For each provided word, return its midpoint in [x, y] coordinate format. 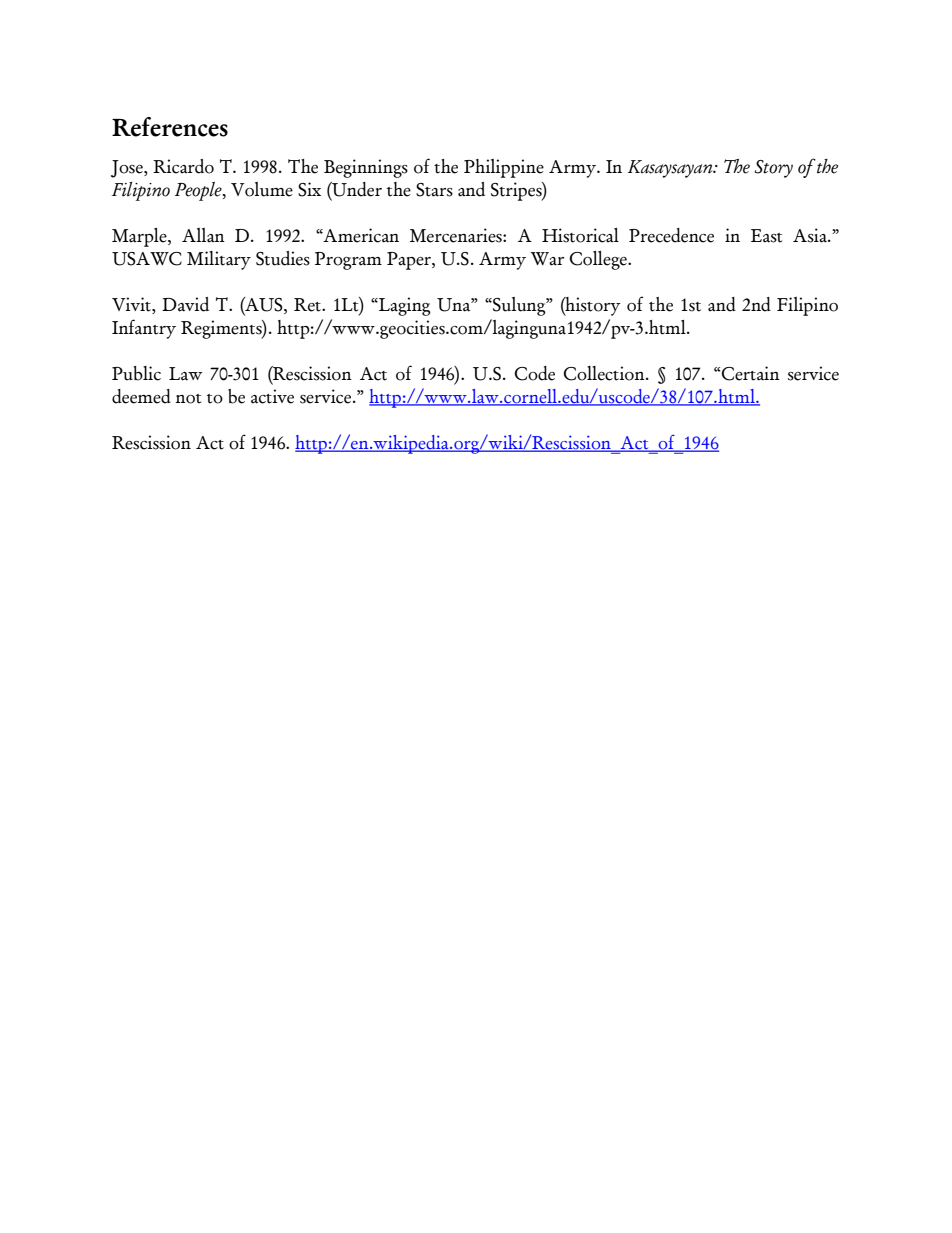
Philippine [504, 168]
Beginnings [366, 168]
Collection [605, 373]
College [599, 260]
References [170, 127]
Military [219, 260]
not [188, 399]
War [547, 259]
